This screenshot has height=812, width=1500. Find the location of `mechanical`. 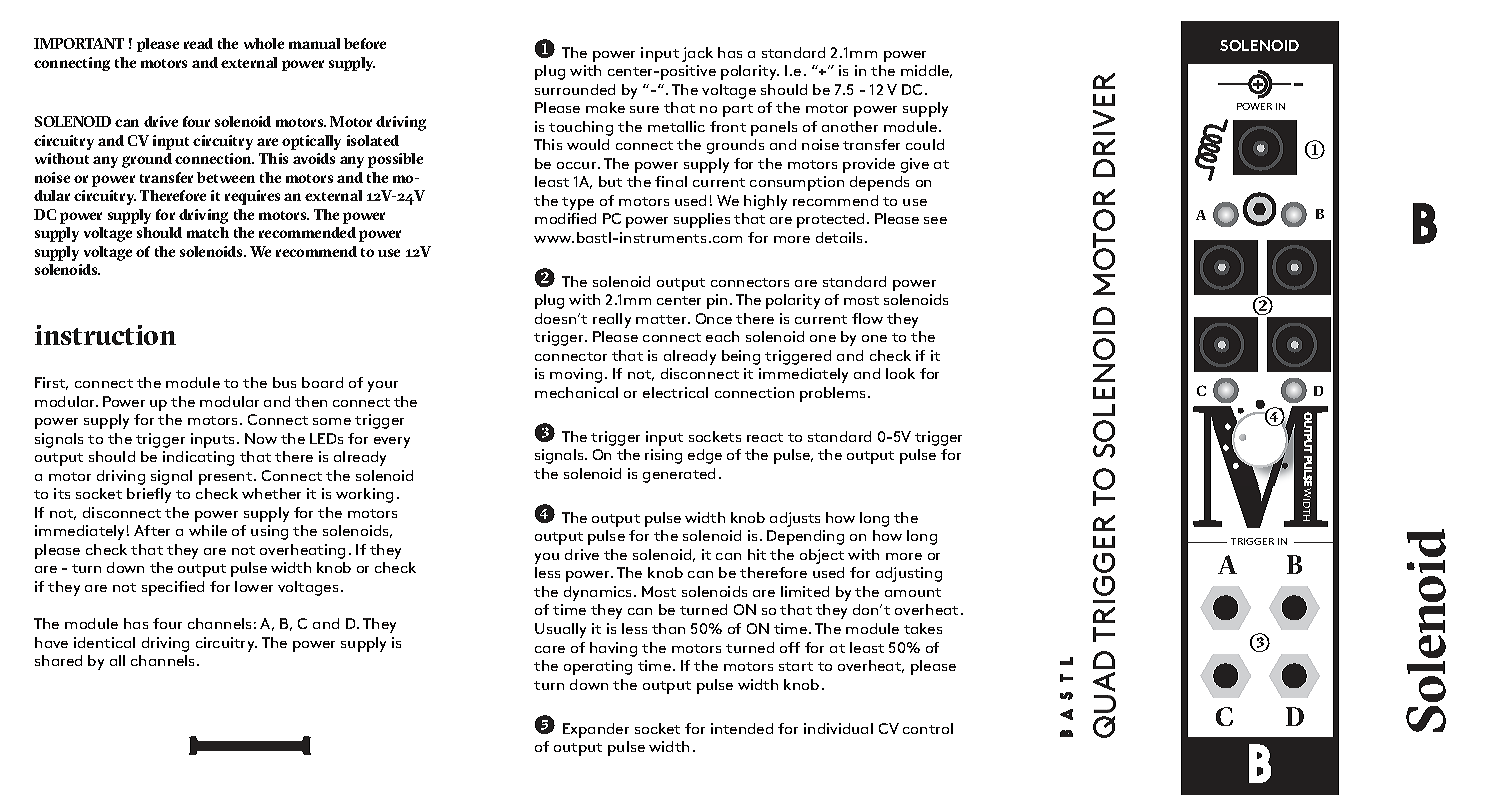

mechanical is located at coordinates (576, 392).
